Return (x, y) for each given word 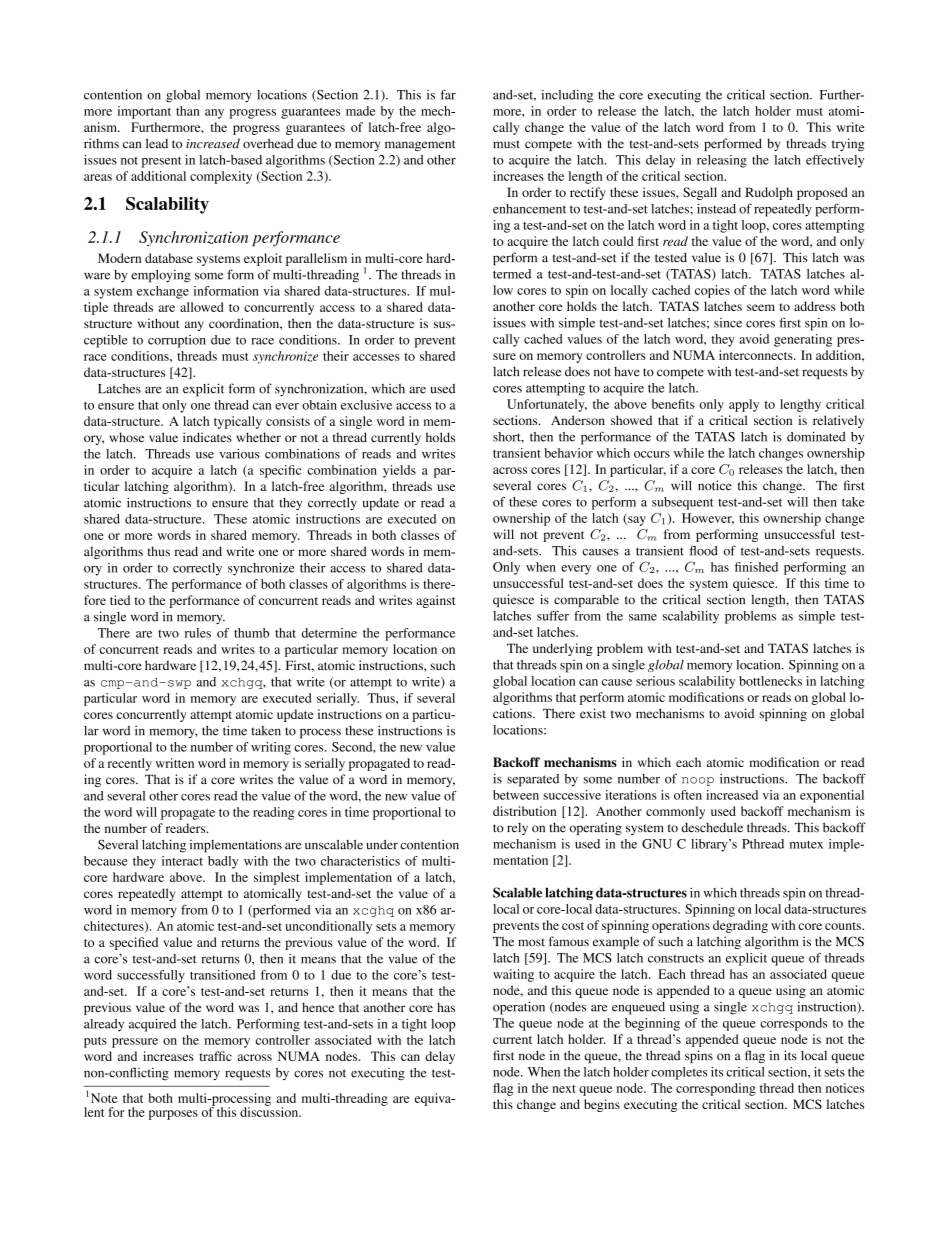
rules (198, 633)
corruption (177, 341)
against (436, 601)
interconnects (757, 355)
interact (182, 861)
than (188, 111)
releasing (722, 161)
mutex (806, 844)
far (448, 94)
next (564, 1089)
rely (517, 828)
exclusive (366, 405)
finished (756, 567)
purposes (173, 1115)
